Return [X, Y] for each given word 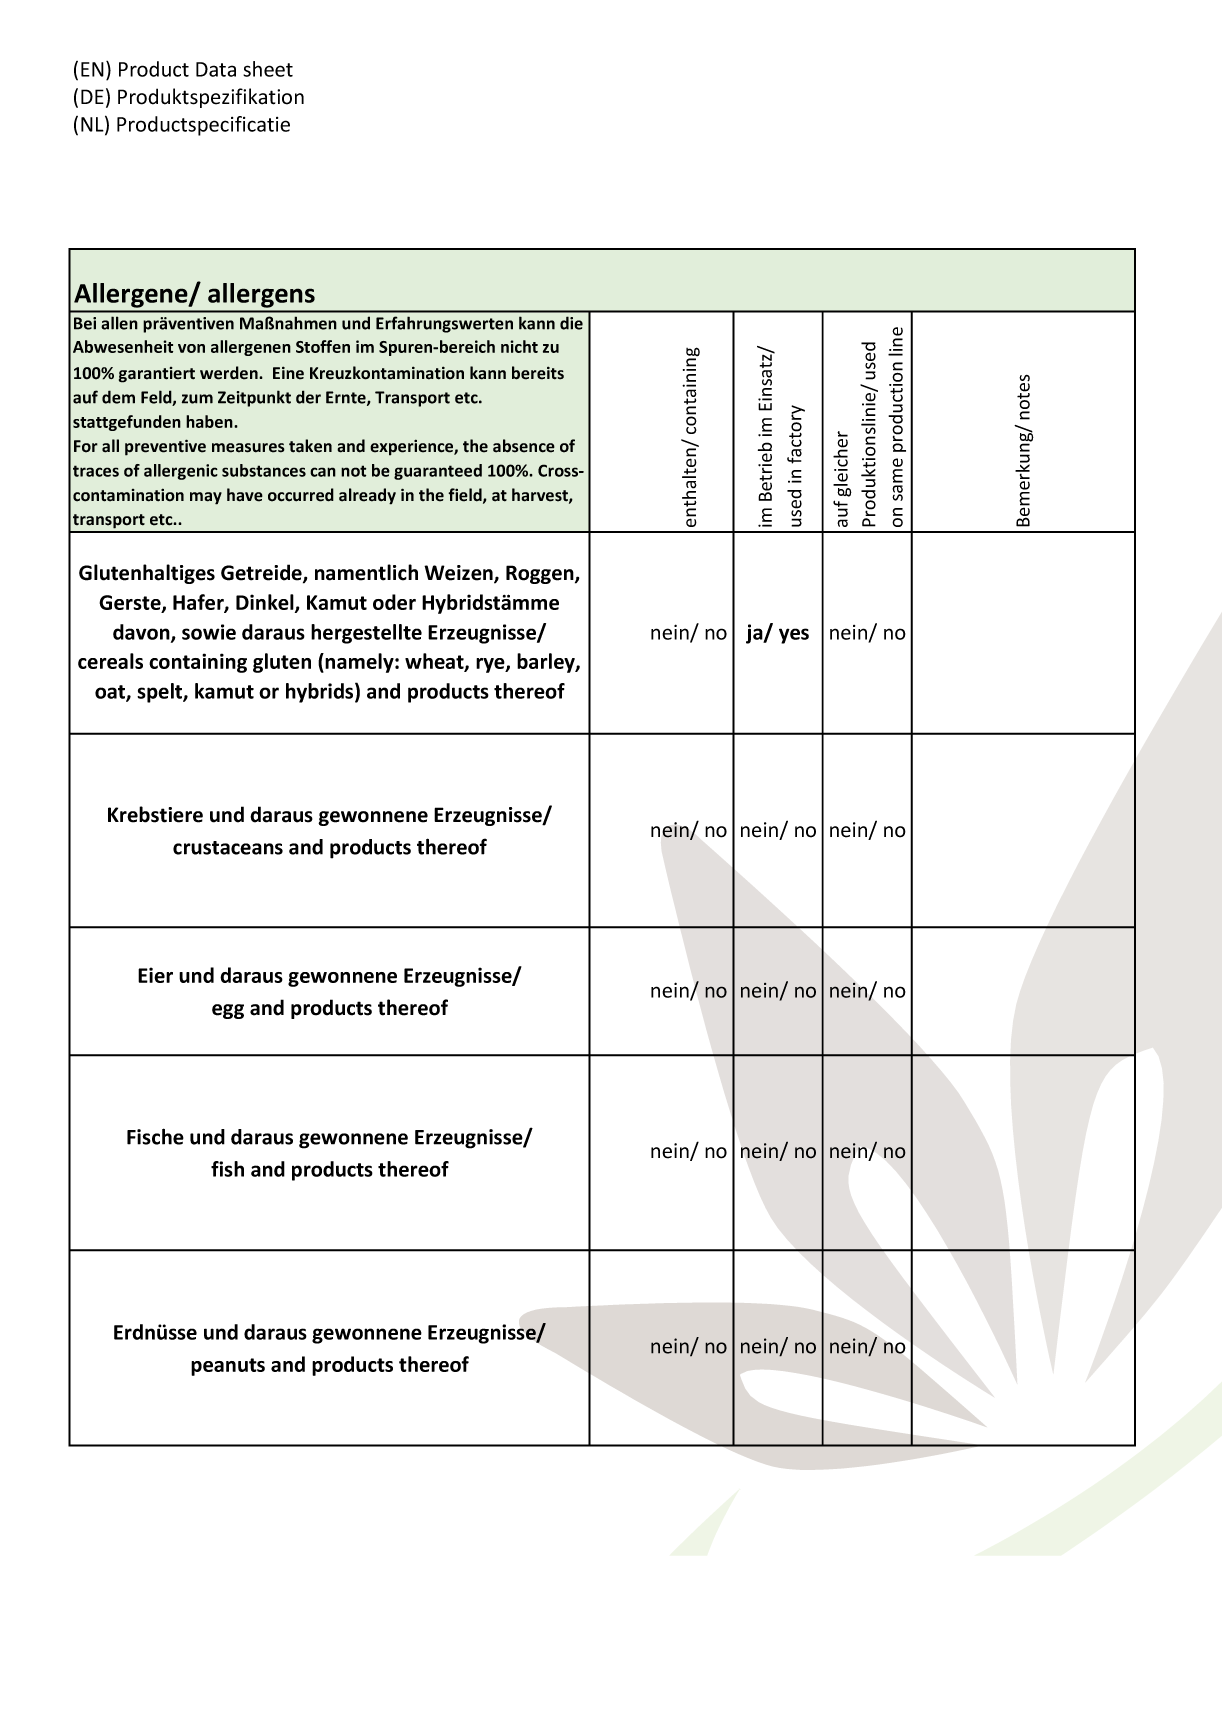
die [571, 323]
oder [394, 602]
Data [216, 69]
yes [794, 636]
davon [142, 633]
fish [227, 1169]
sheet [268, 69]
